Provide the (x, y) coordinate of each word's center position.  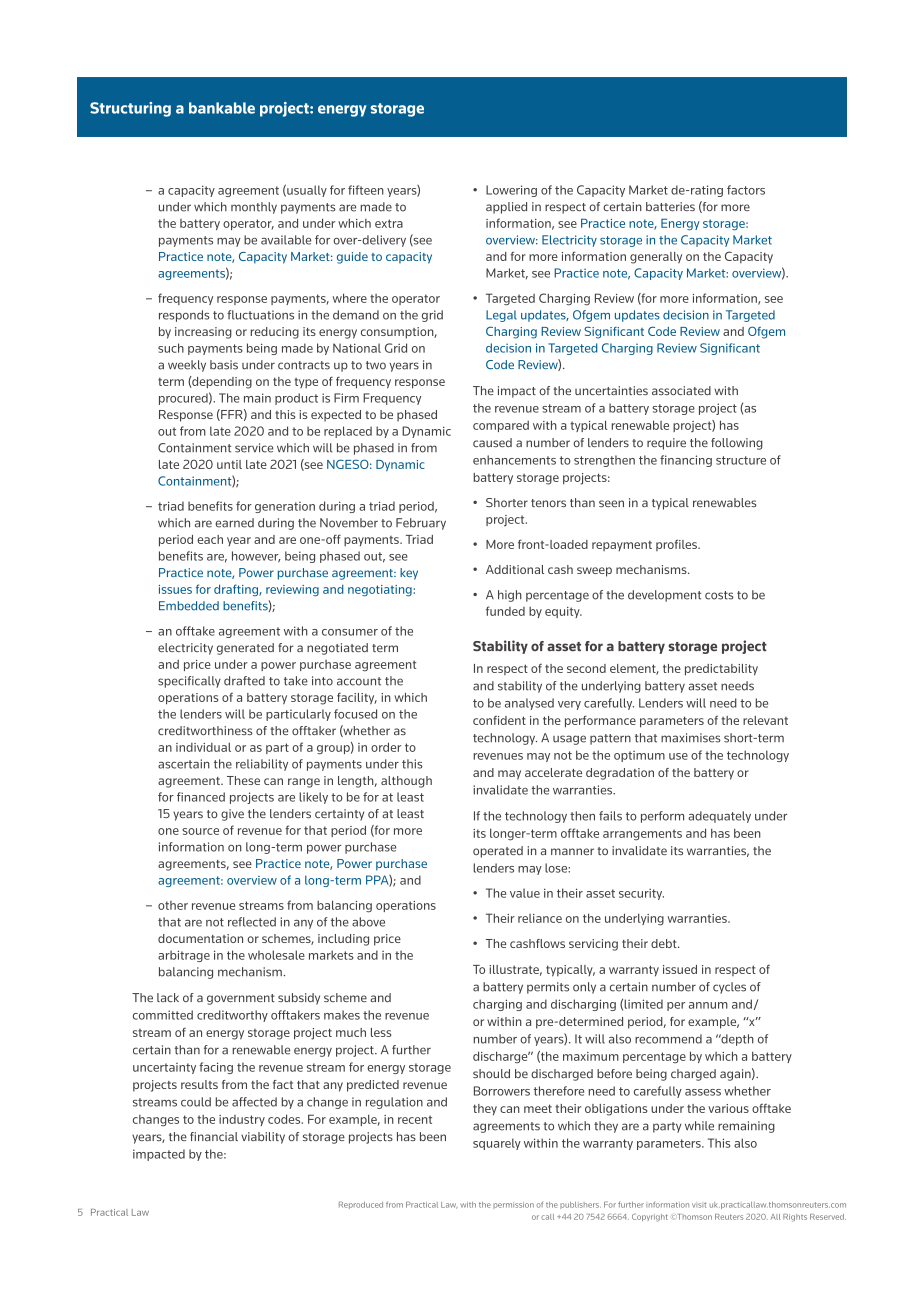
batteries (670, 206)
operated (498, 852)
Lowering (511, 191)
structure (741, 460)
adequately (719, 817)
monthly (254, 208)
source (200, 831)
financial (214, 1136)
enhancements (514, 460)
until (229, 464)
